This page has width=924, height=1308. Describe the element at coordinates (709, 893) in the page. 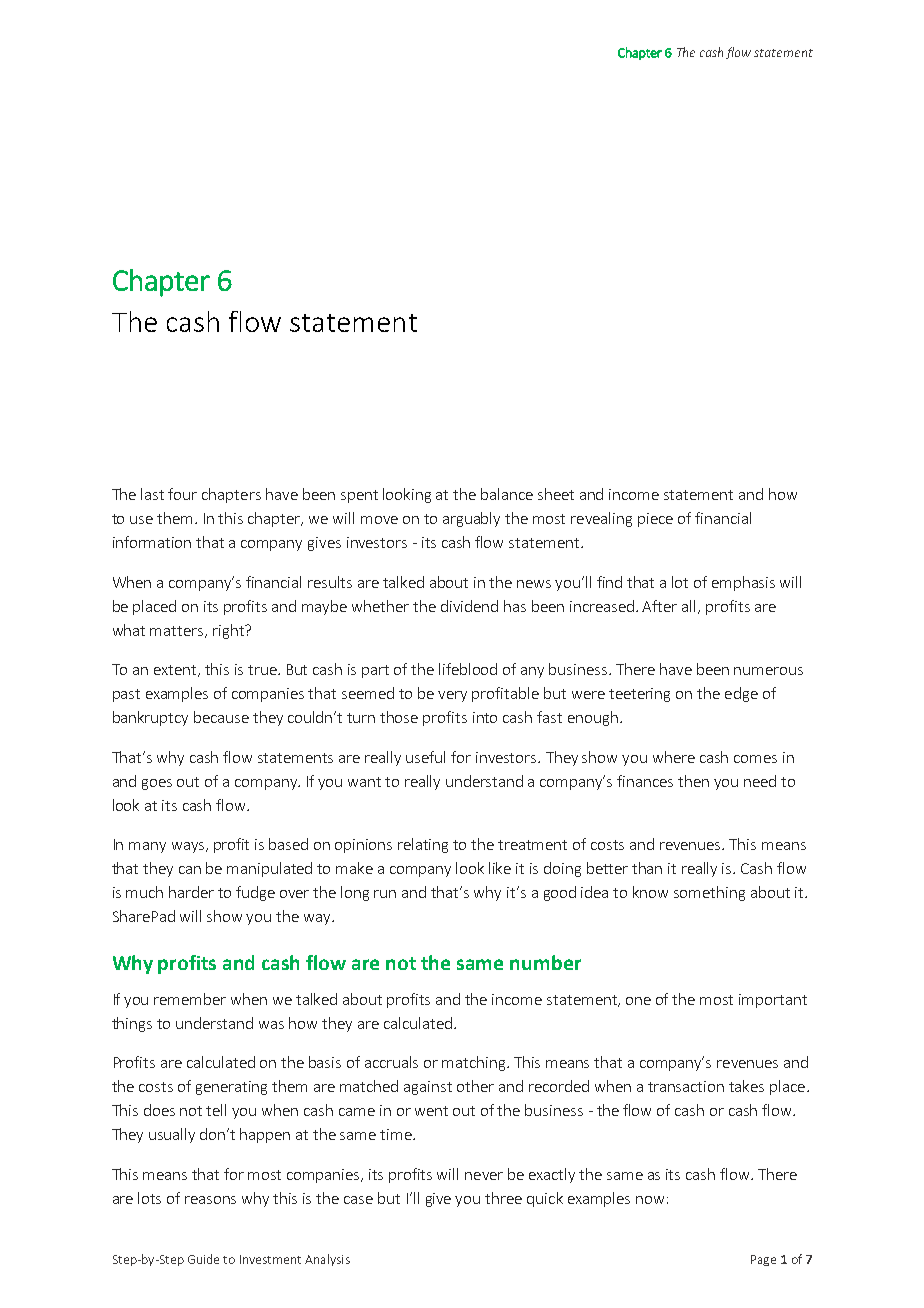

I see `something` at that location.
